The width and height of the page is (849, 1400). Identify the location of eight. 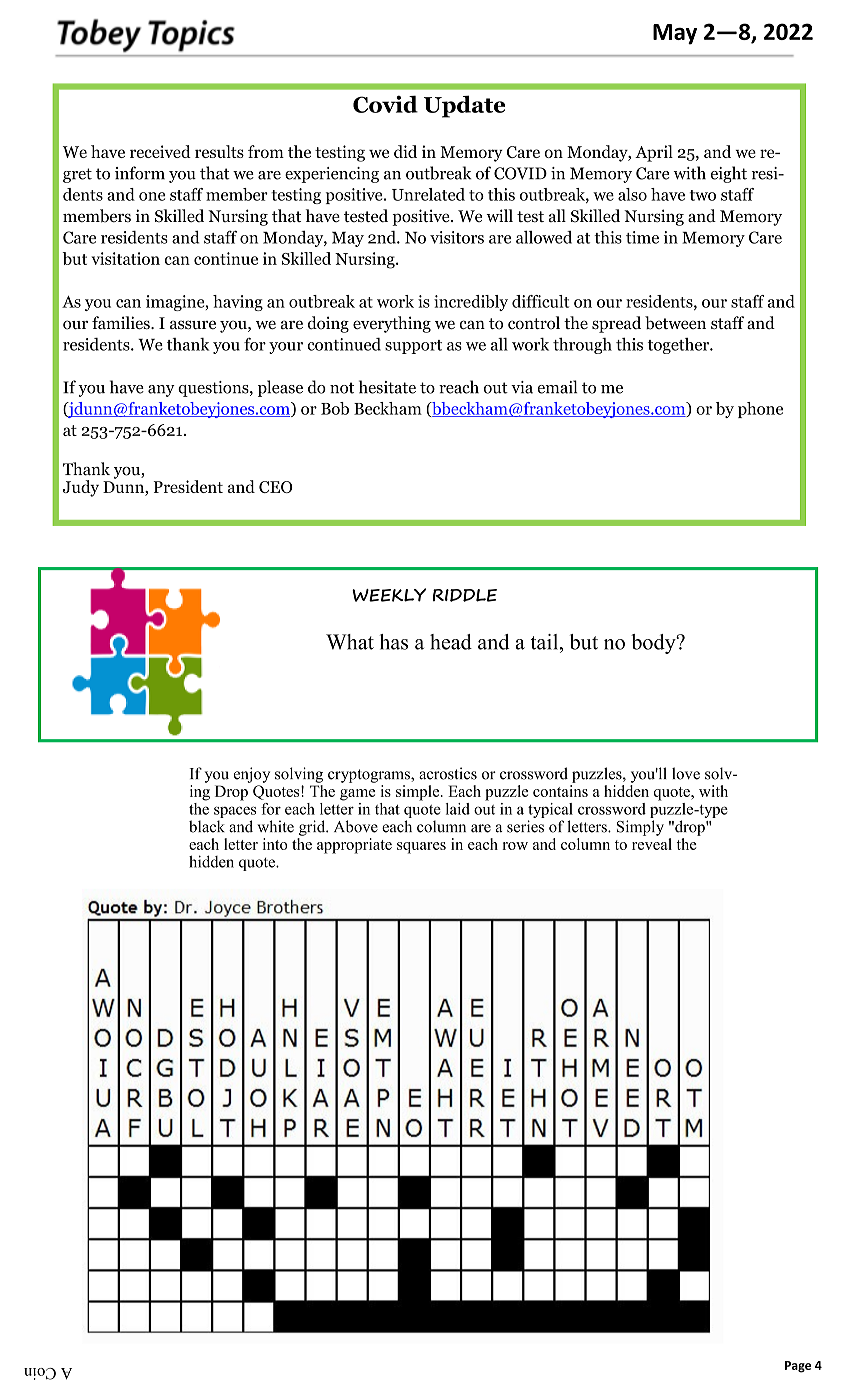
(729, 174).
